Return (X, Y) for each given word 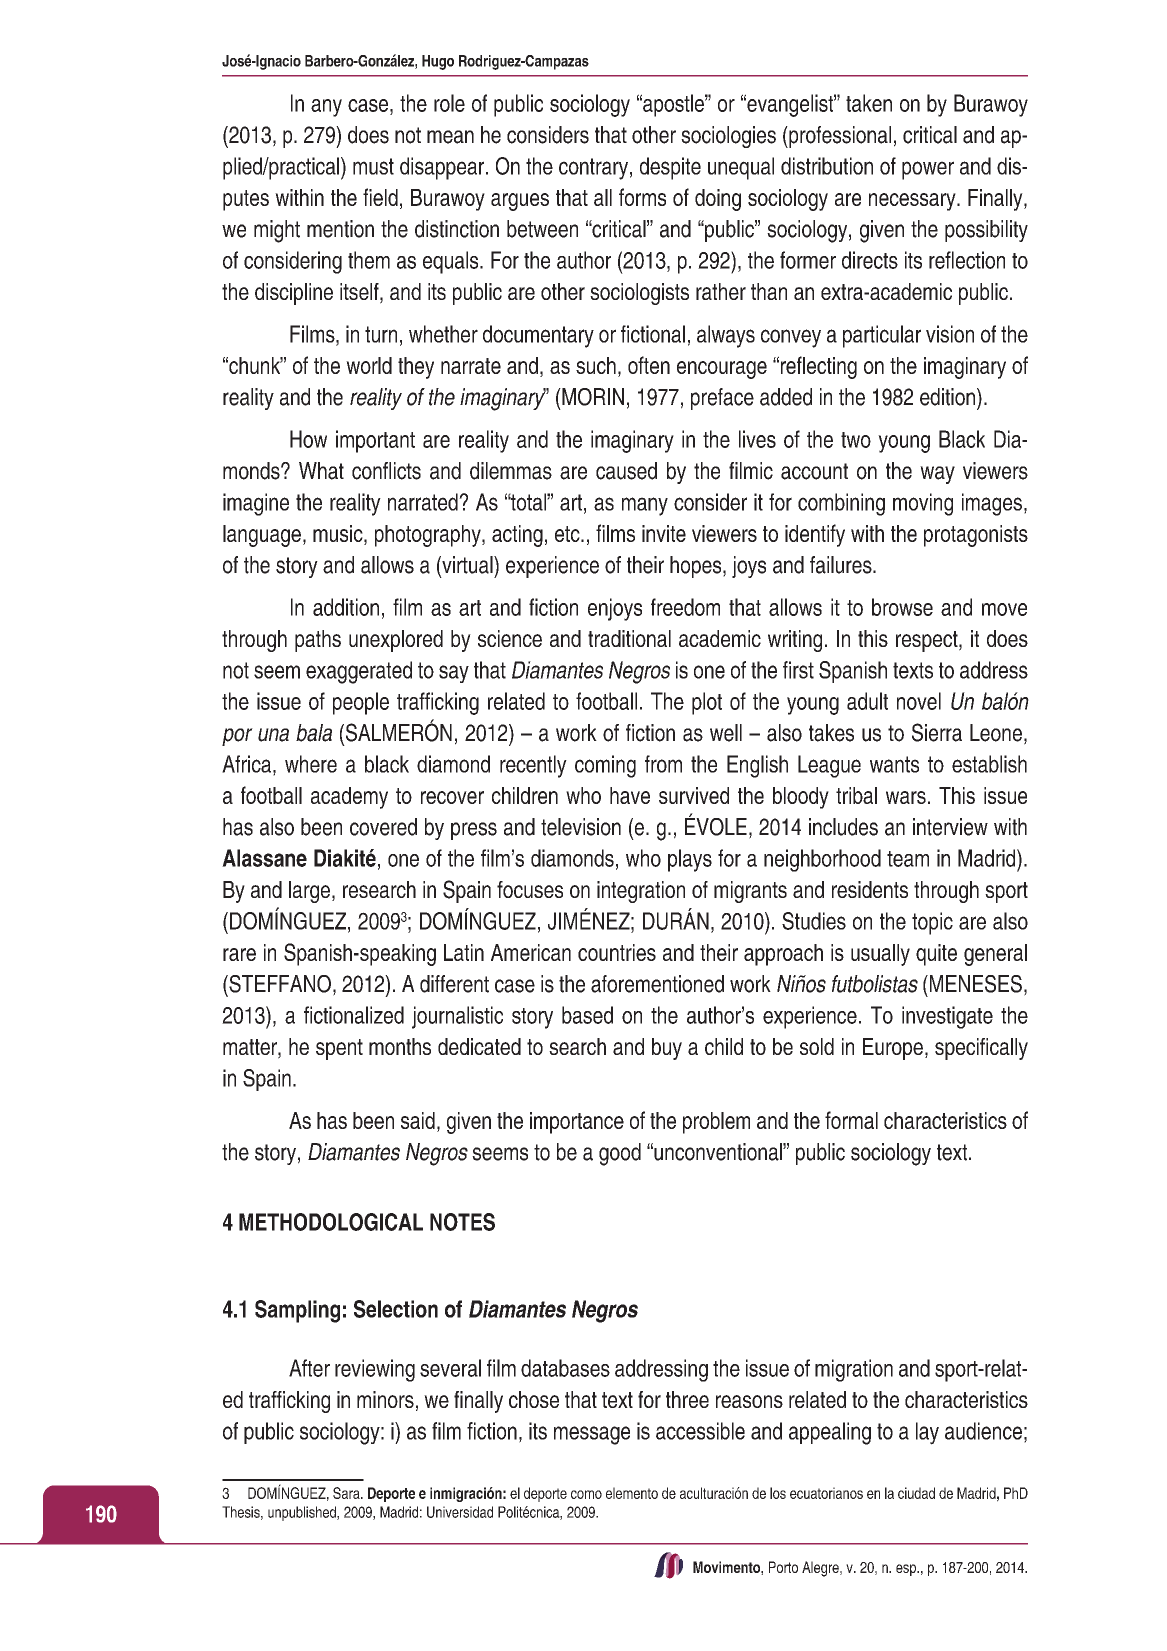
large (309, 892)
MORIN (592, 397)
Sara (347, 1493)
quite (936, 955)
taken (869, 103)
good (620, 1154)
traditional (629, 638)
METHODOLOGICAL (331, 1222)
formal (851, 1120)
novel (919, 701)
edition (947, 397)
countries (617, 952)
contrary (593, 169)
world (369, 365)
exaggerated (359, 672)
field (380, 197)
